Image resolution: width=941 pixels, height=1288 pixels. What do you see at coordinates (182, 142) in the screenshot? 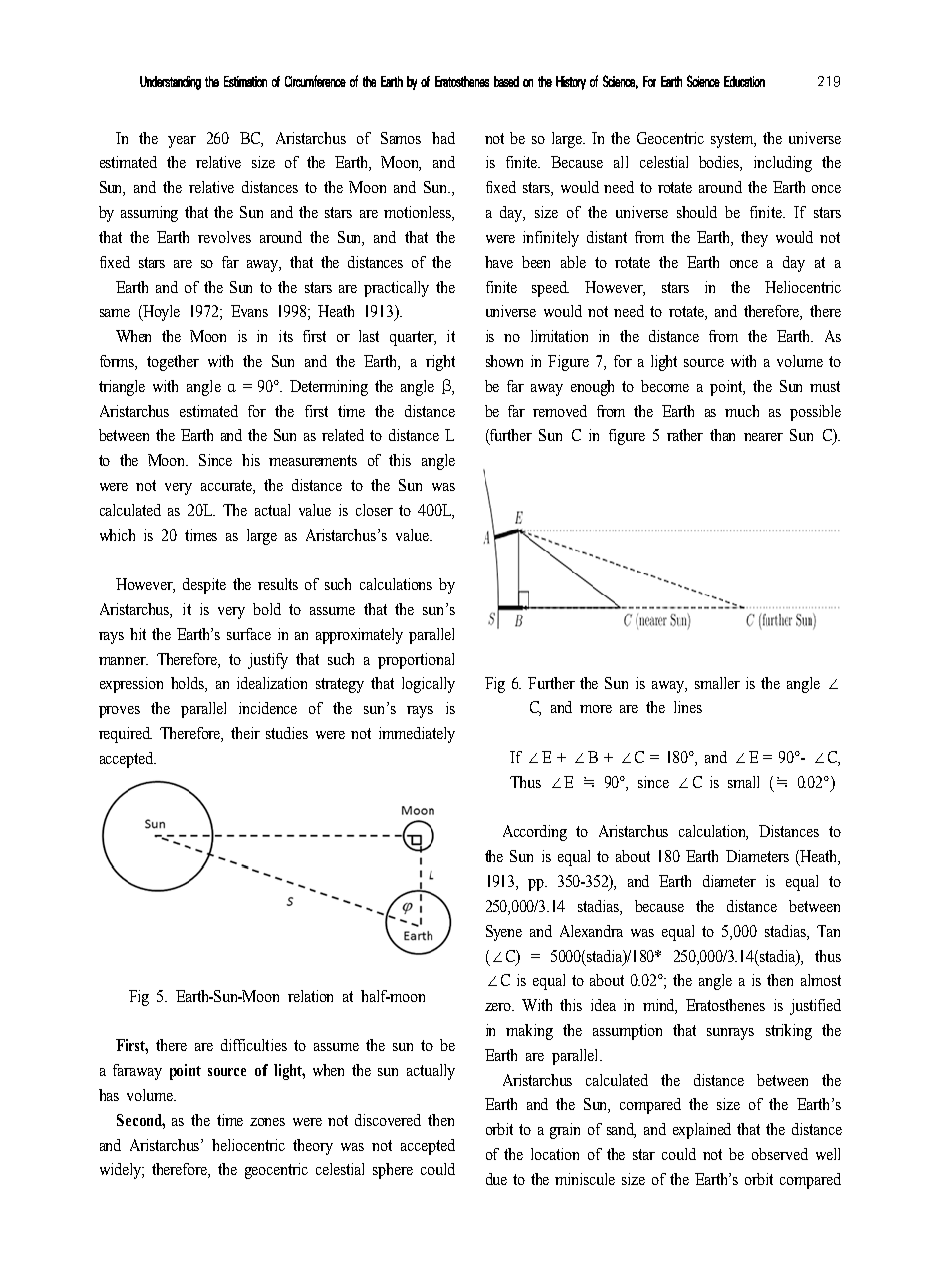
I see `year` at bounding box center [182, 142].
